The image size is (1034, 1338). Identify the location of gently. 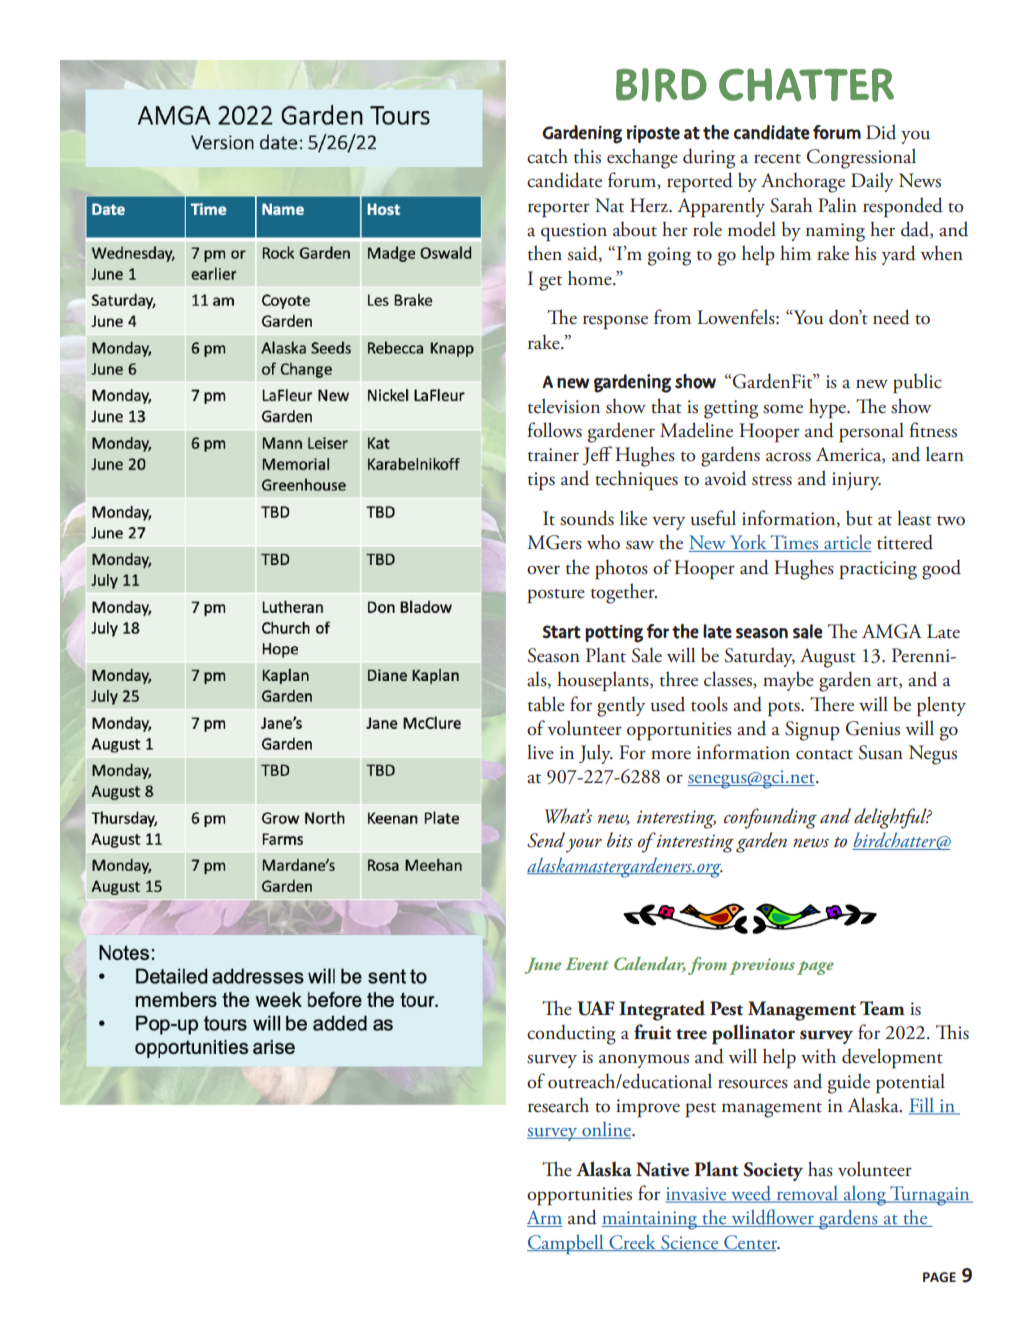
(621, 706).
